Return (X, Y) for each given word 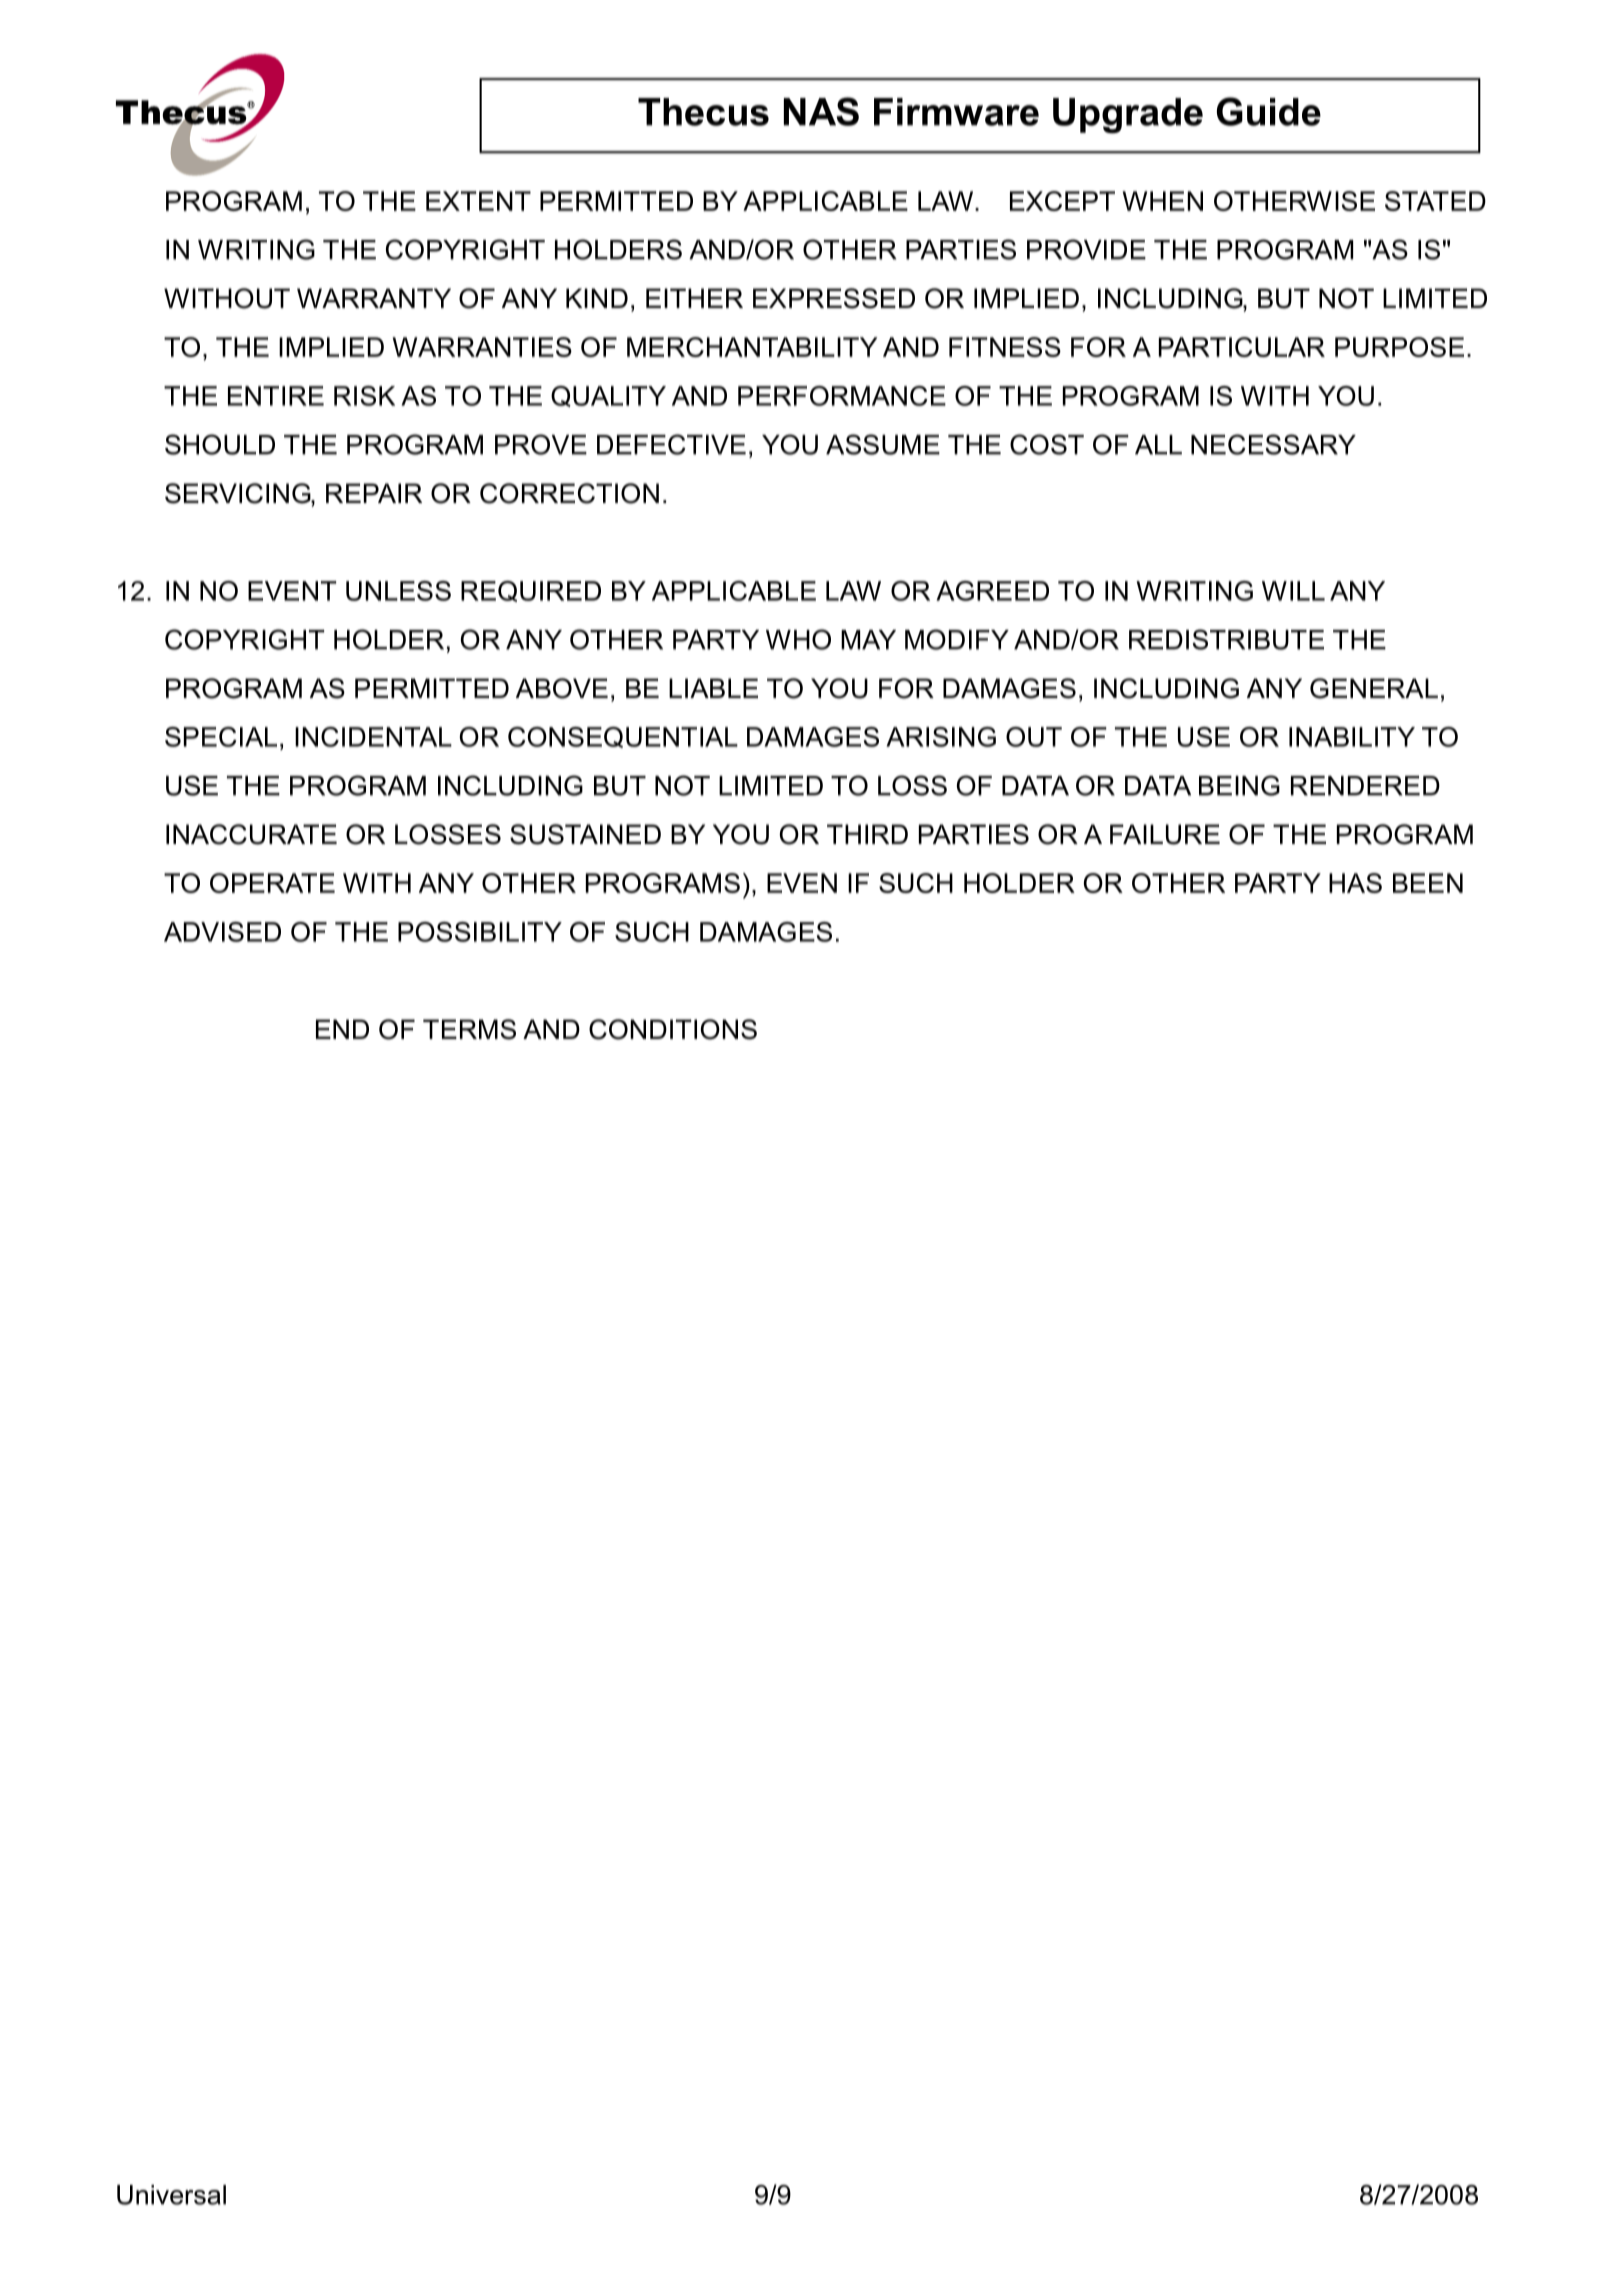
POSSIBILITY (480, 932)
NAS (821, 111)
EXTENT (478, 201)
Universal (171, 2195)
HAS (1355, 883)
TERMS (469, 1029)
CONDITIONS (673, 1029)
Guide (1269, 111)
